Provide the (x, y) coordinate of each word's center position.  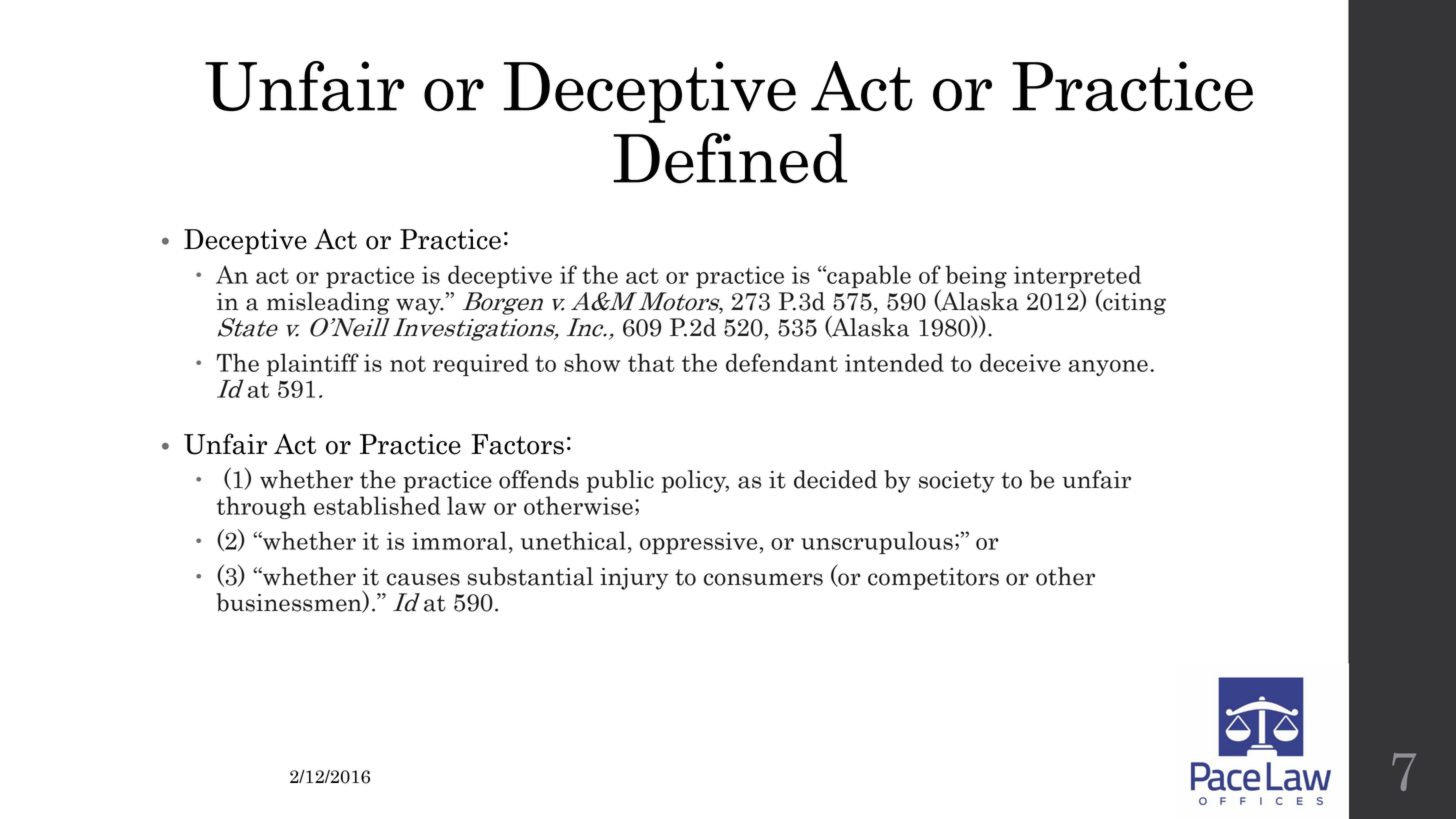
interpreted (1077, 278)
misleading (328, 303)
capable (868, 276)
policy (695, 481)
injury (634, 579)
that (651, 362)
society (957, 482)
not (408, 364)
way (419, 306)
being (976, 276)
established (377, 505)
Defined (730, 158)
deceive (1020, 362)
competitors (933, 579)
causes (423, 579)
